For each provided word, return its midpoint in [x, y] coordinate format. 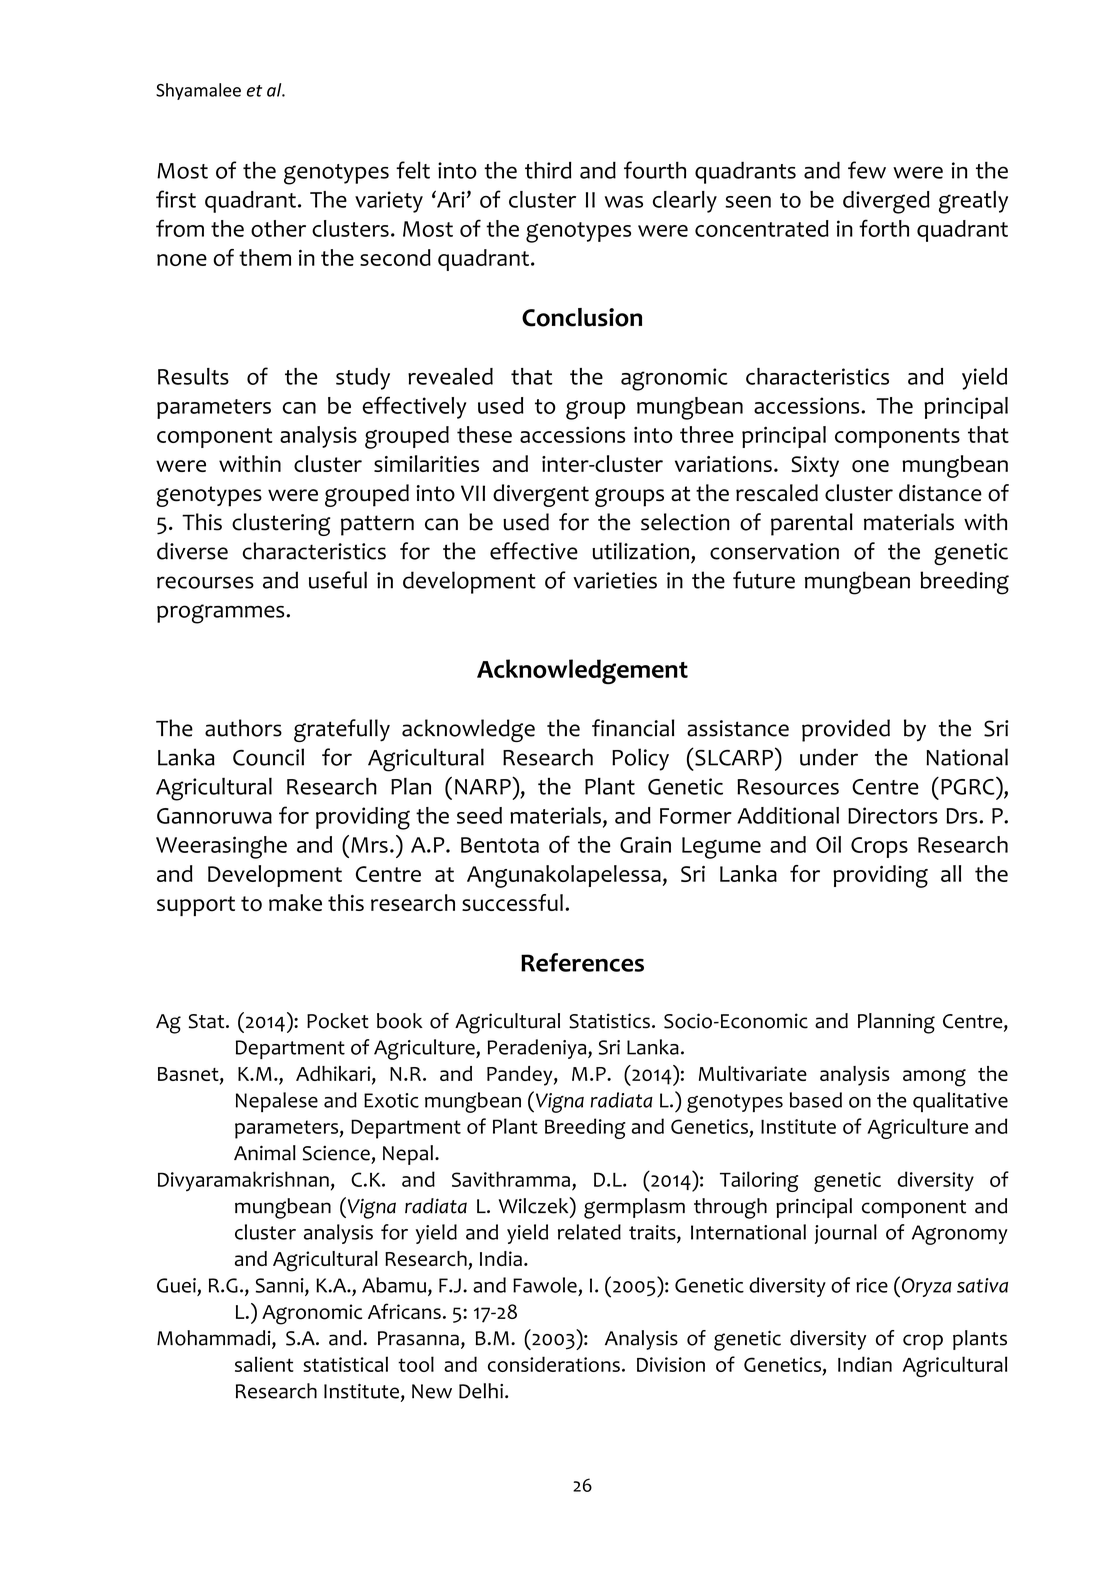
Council [268, 757]
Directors [893, 815]
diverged [886, 202]
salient [264, 1364]
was [624, 202]
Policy [640, 759]
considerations [554, 1364]
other [278, 228]
